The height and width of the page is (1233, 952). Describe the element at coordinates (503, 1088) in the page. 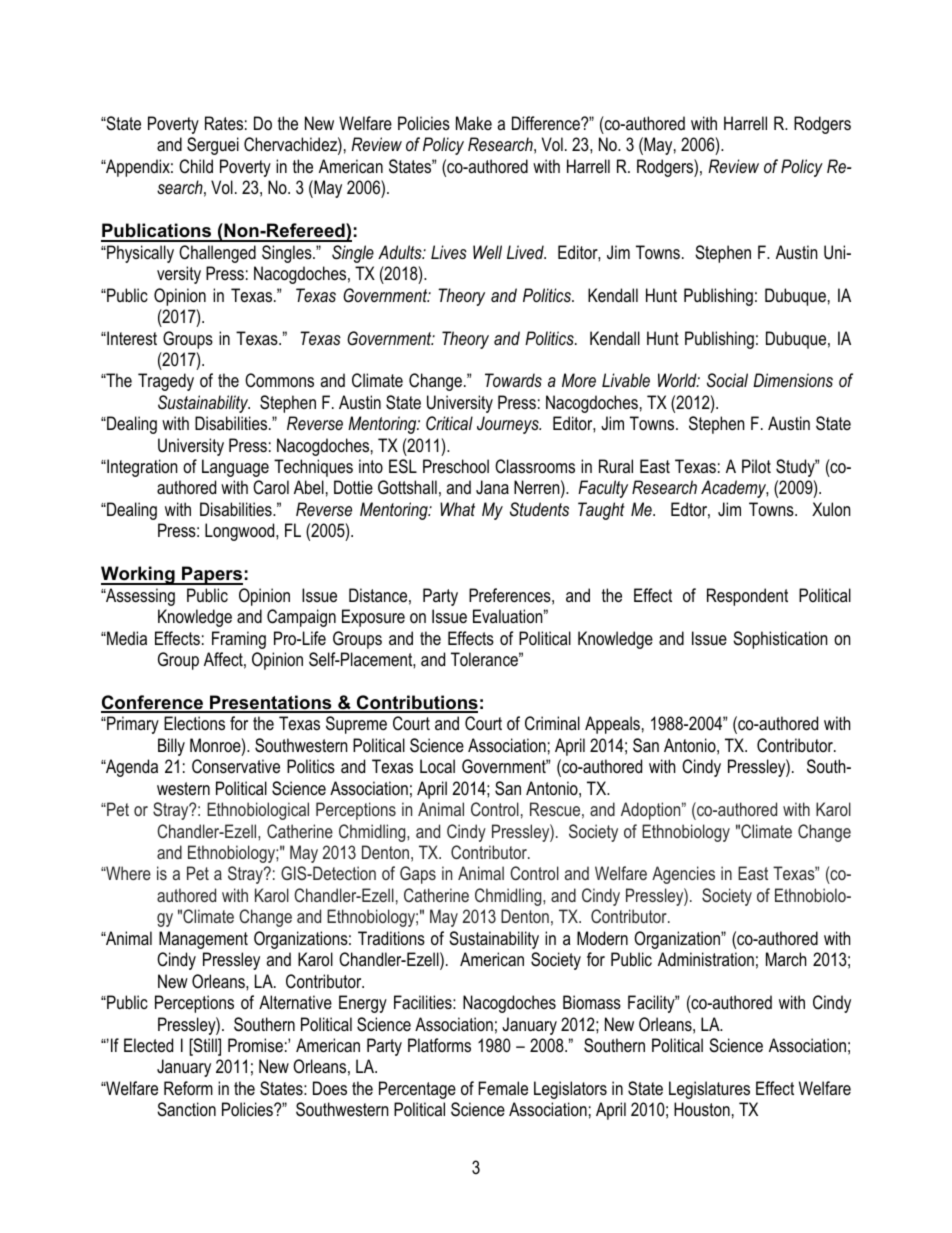

I see `Female` at that location.
